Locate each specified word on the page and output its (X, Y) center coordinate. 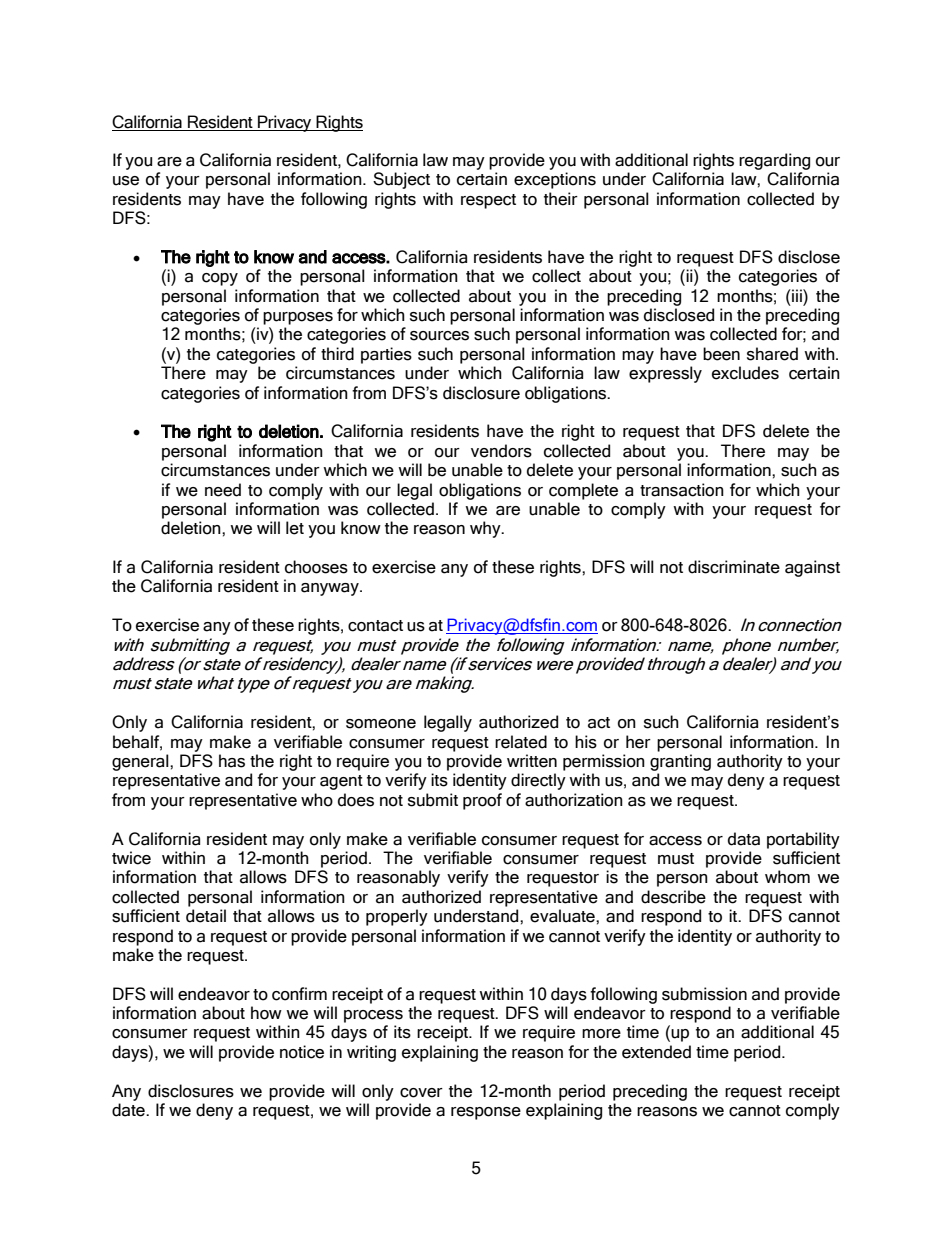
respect (488, 201)
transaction (682, 490)
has (232, 761)
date (129, 1110)
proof (482, 801)
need (223, 490)
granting (680, 762)
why (486, 529)
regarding (774, 161)
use (126, 181)
